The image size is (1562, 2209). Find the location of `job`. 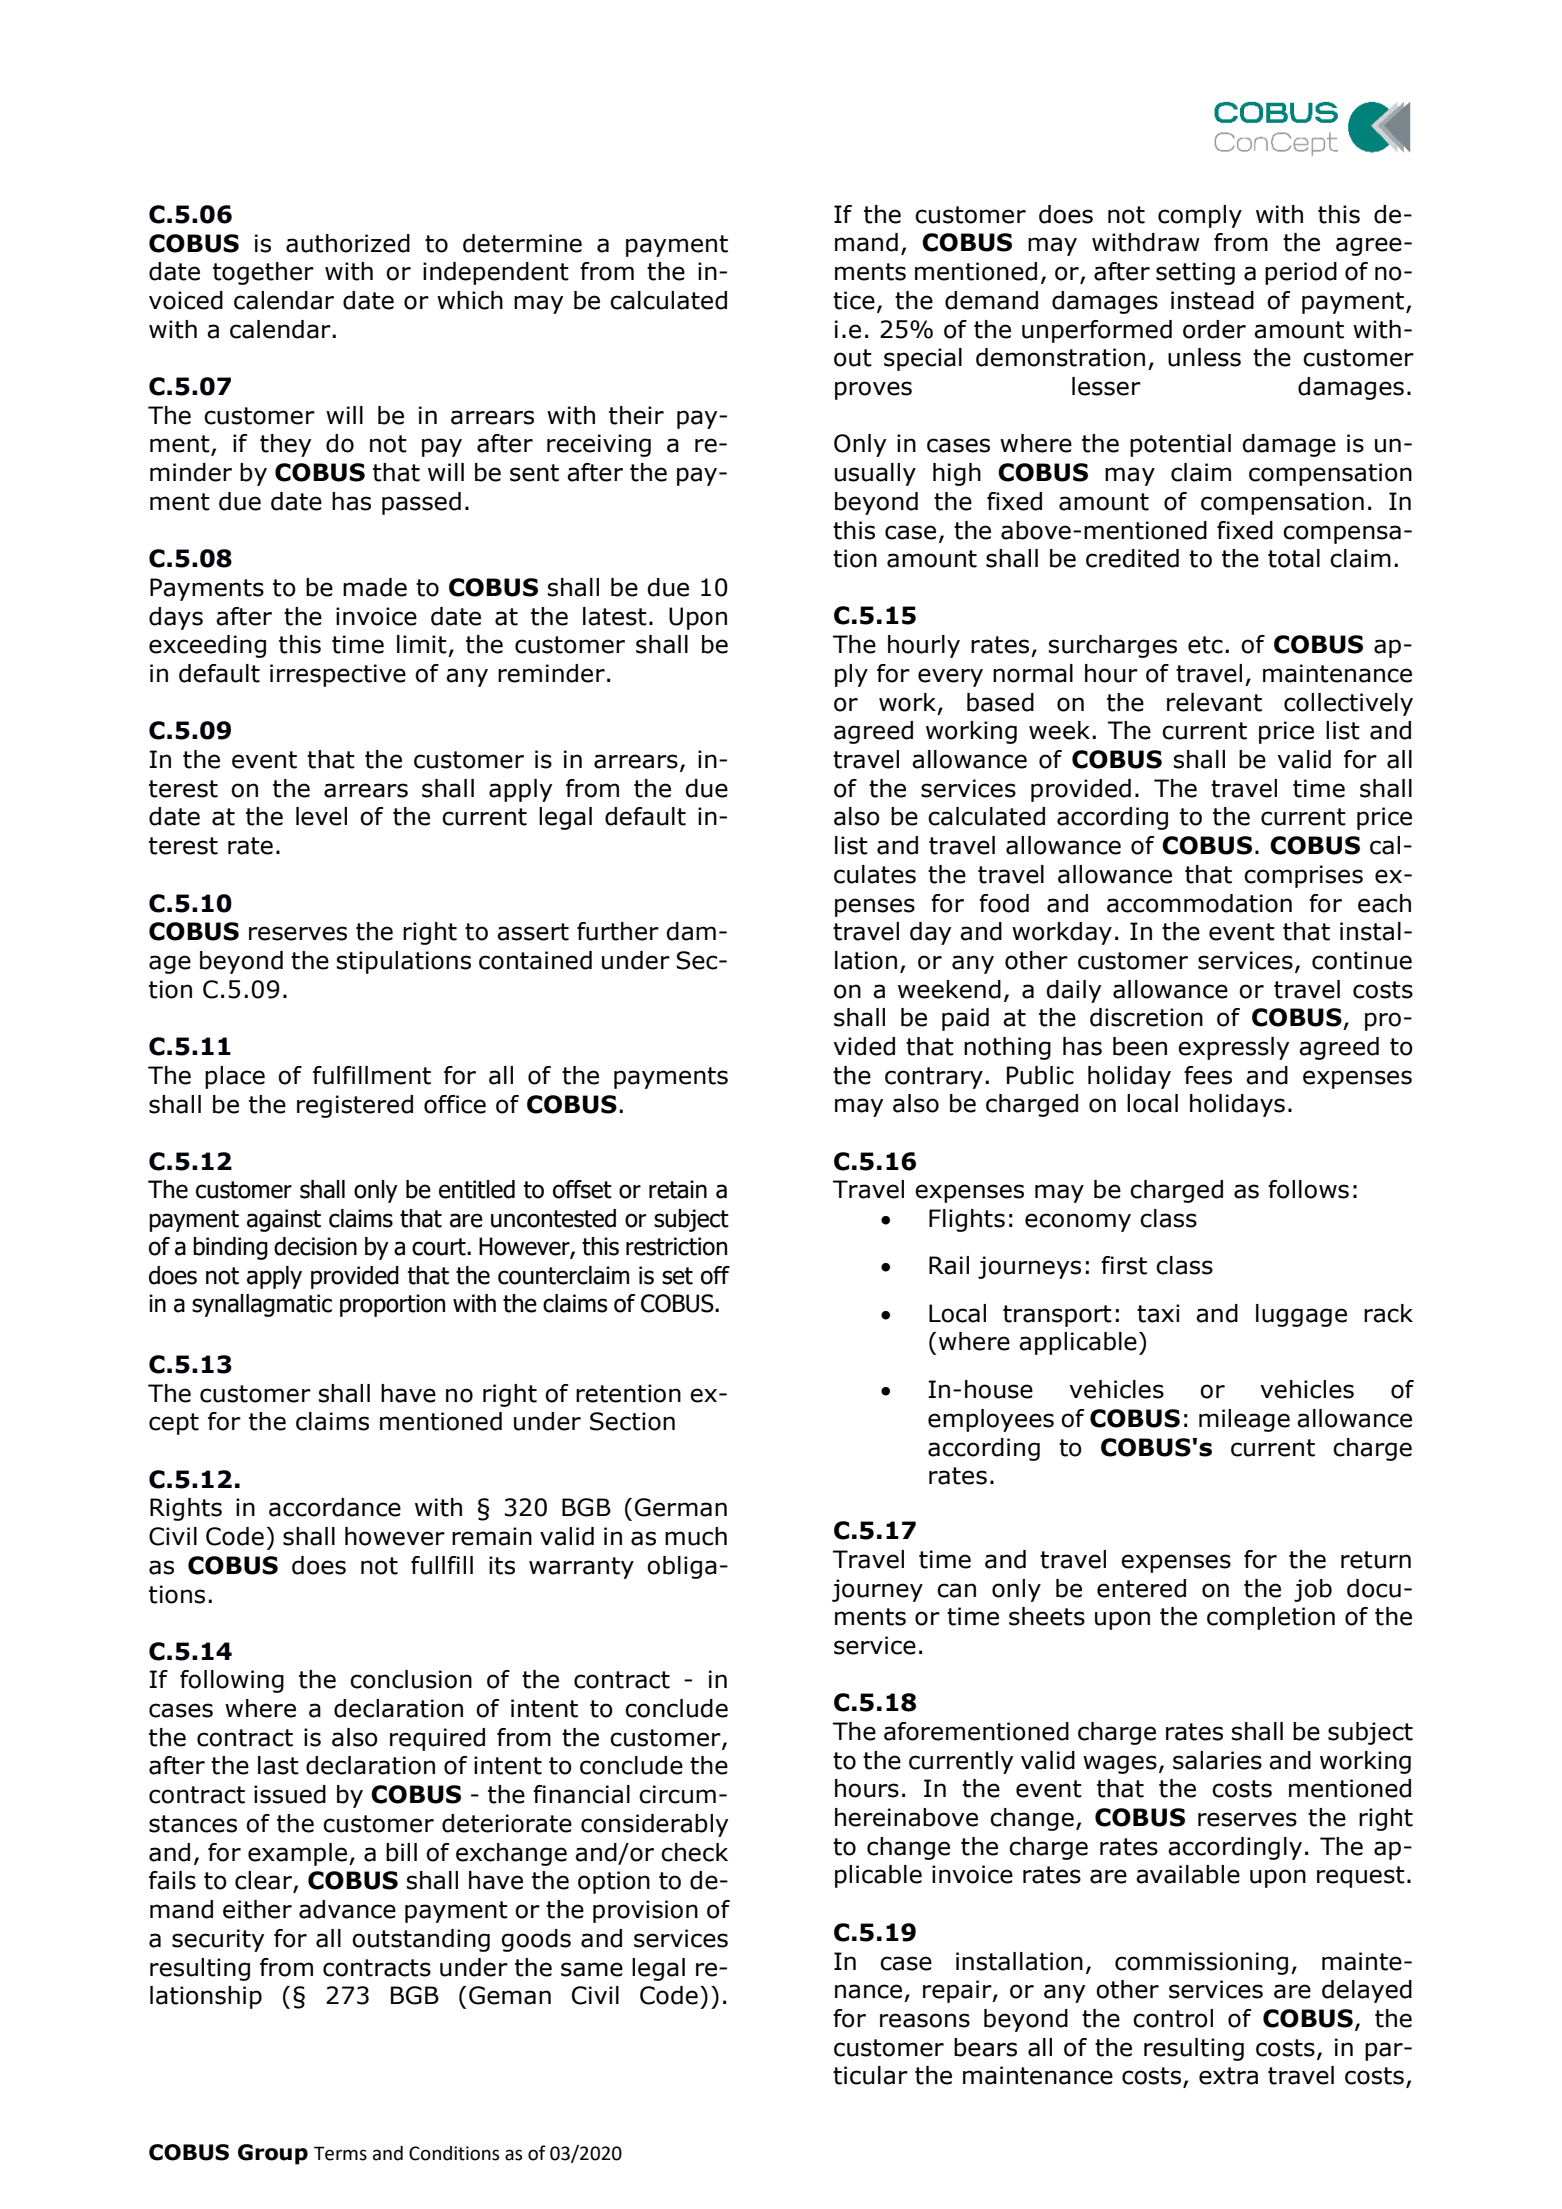

job is located at coordinates (1313, 1590).
